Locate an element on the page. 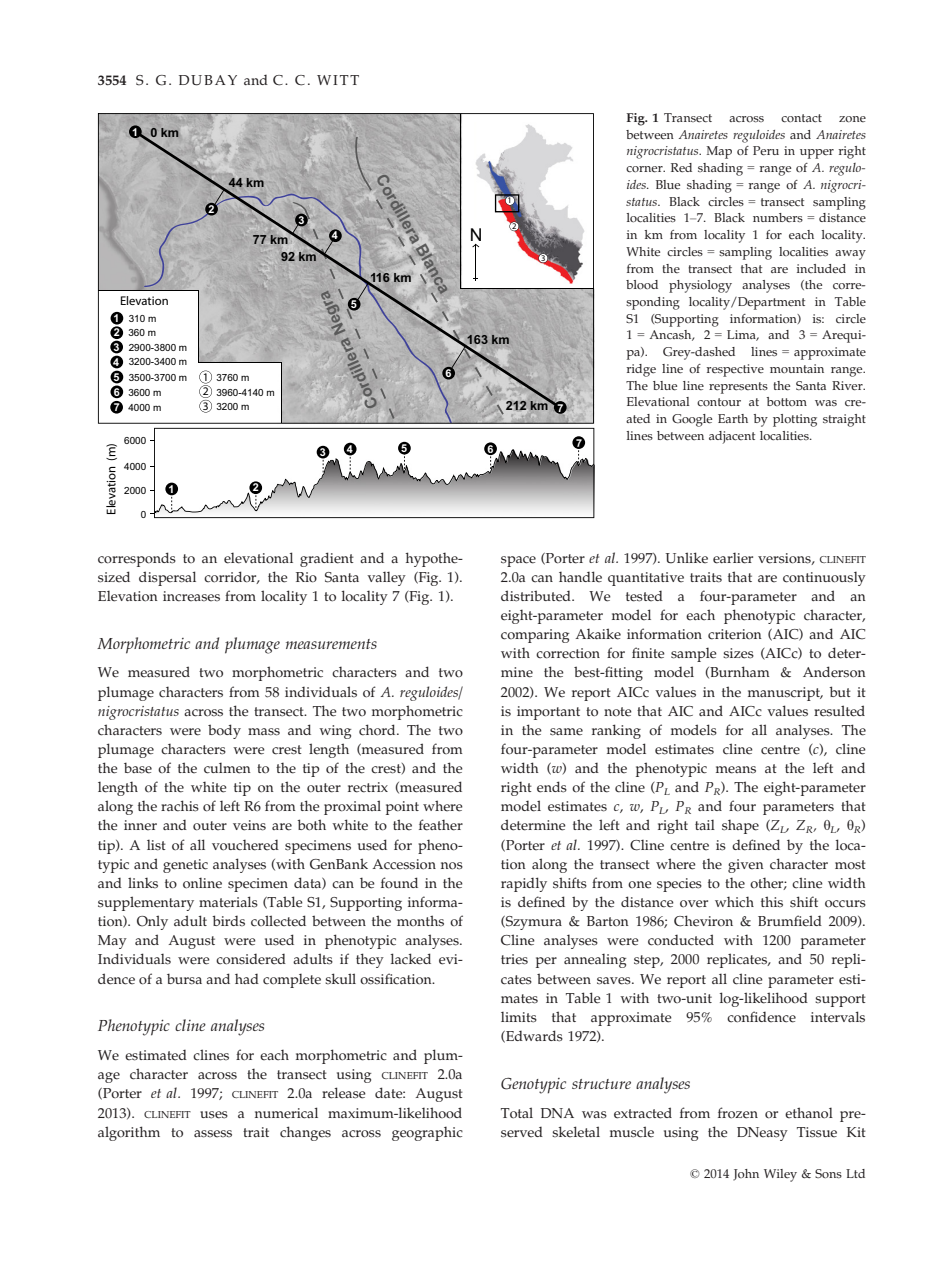 Image resolution: width=952 pixels, height=1270 pixels. assess is located at coordinates (213, 1134).
